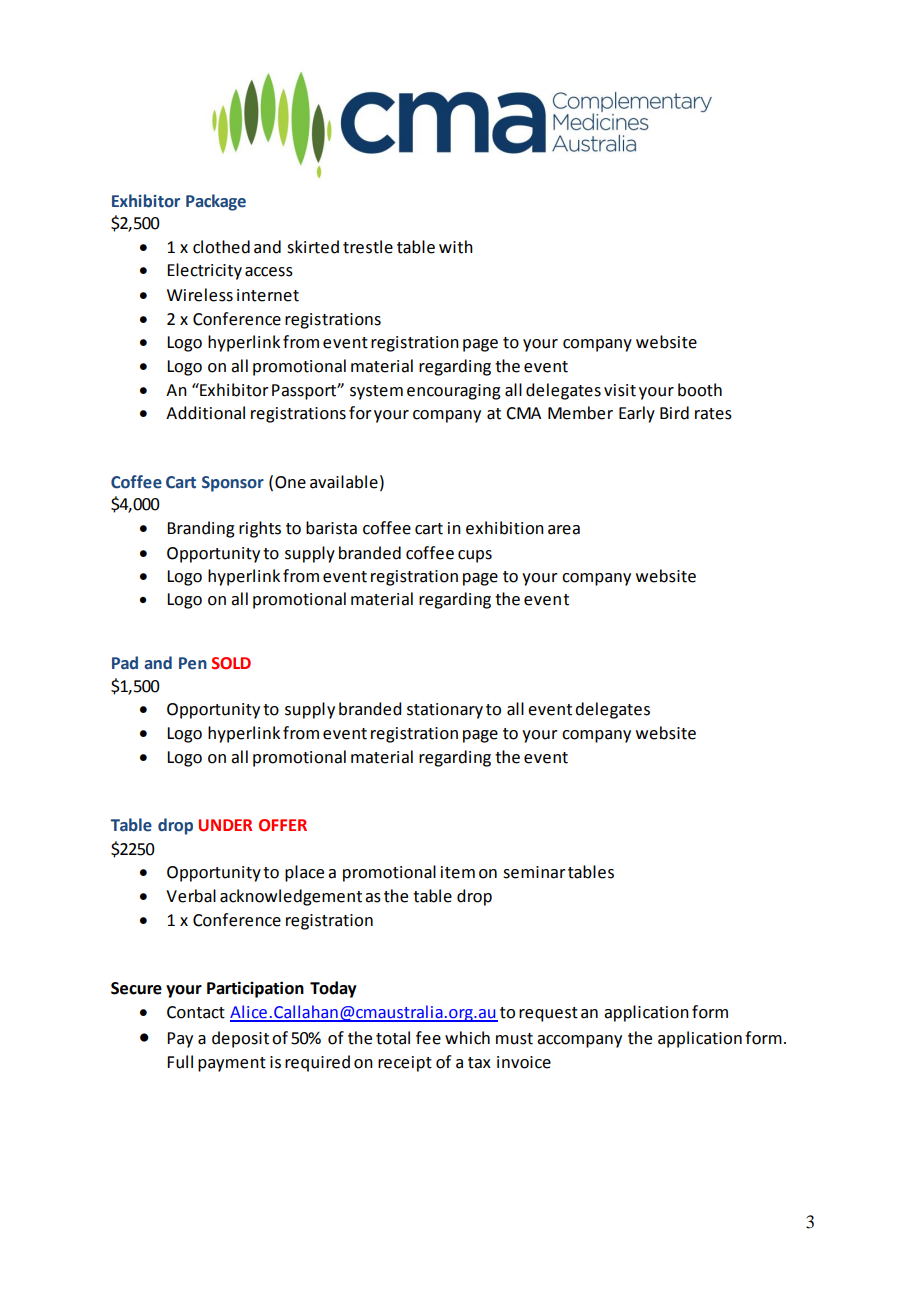 This screenshot has width=924, height=1309. I want to click on clothed, so click(221, 247).
